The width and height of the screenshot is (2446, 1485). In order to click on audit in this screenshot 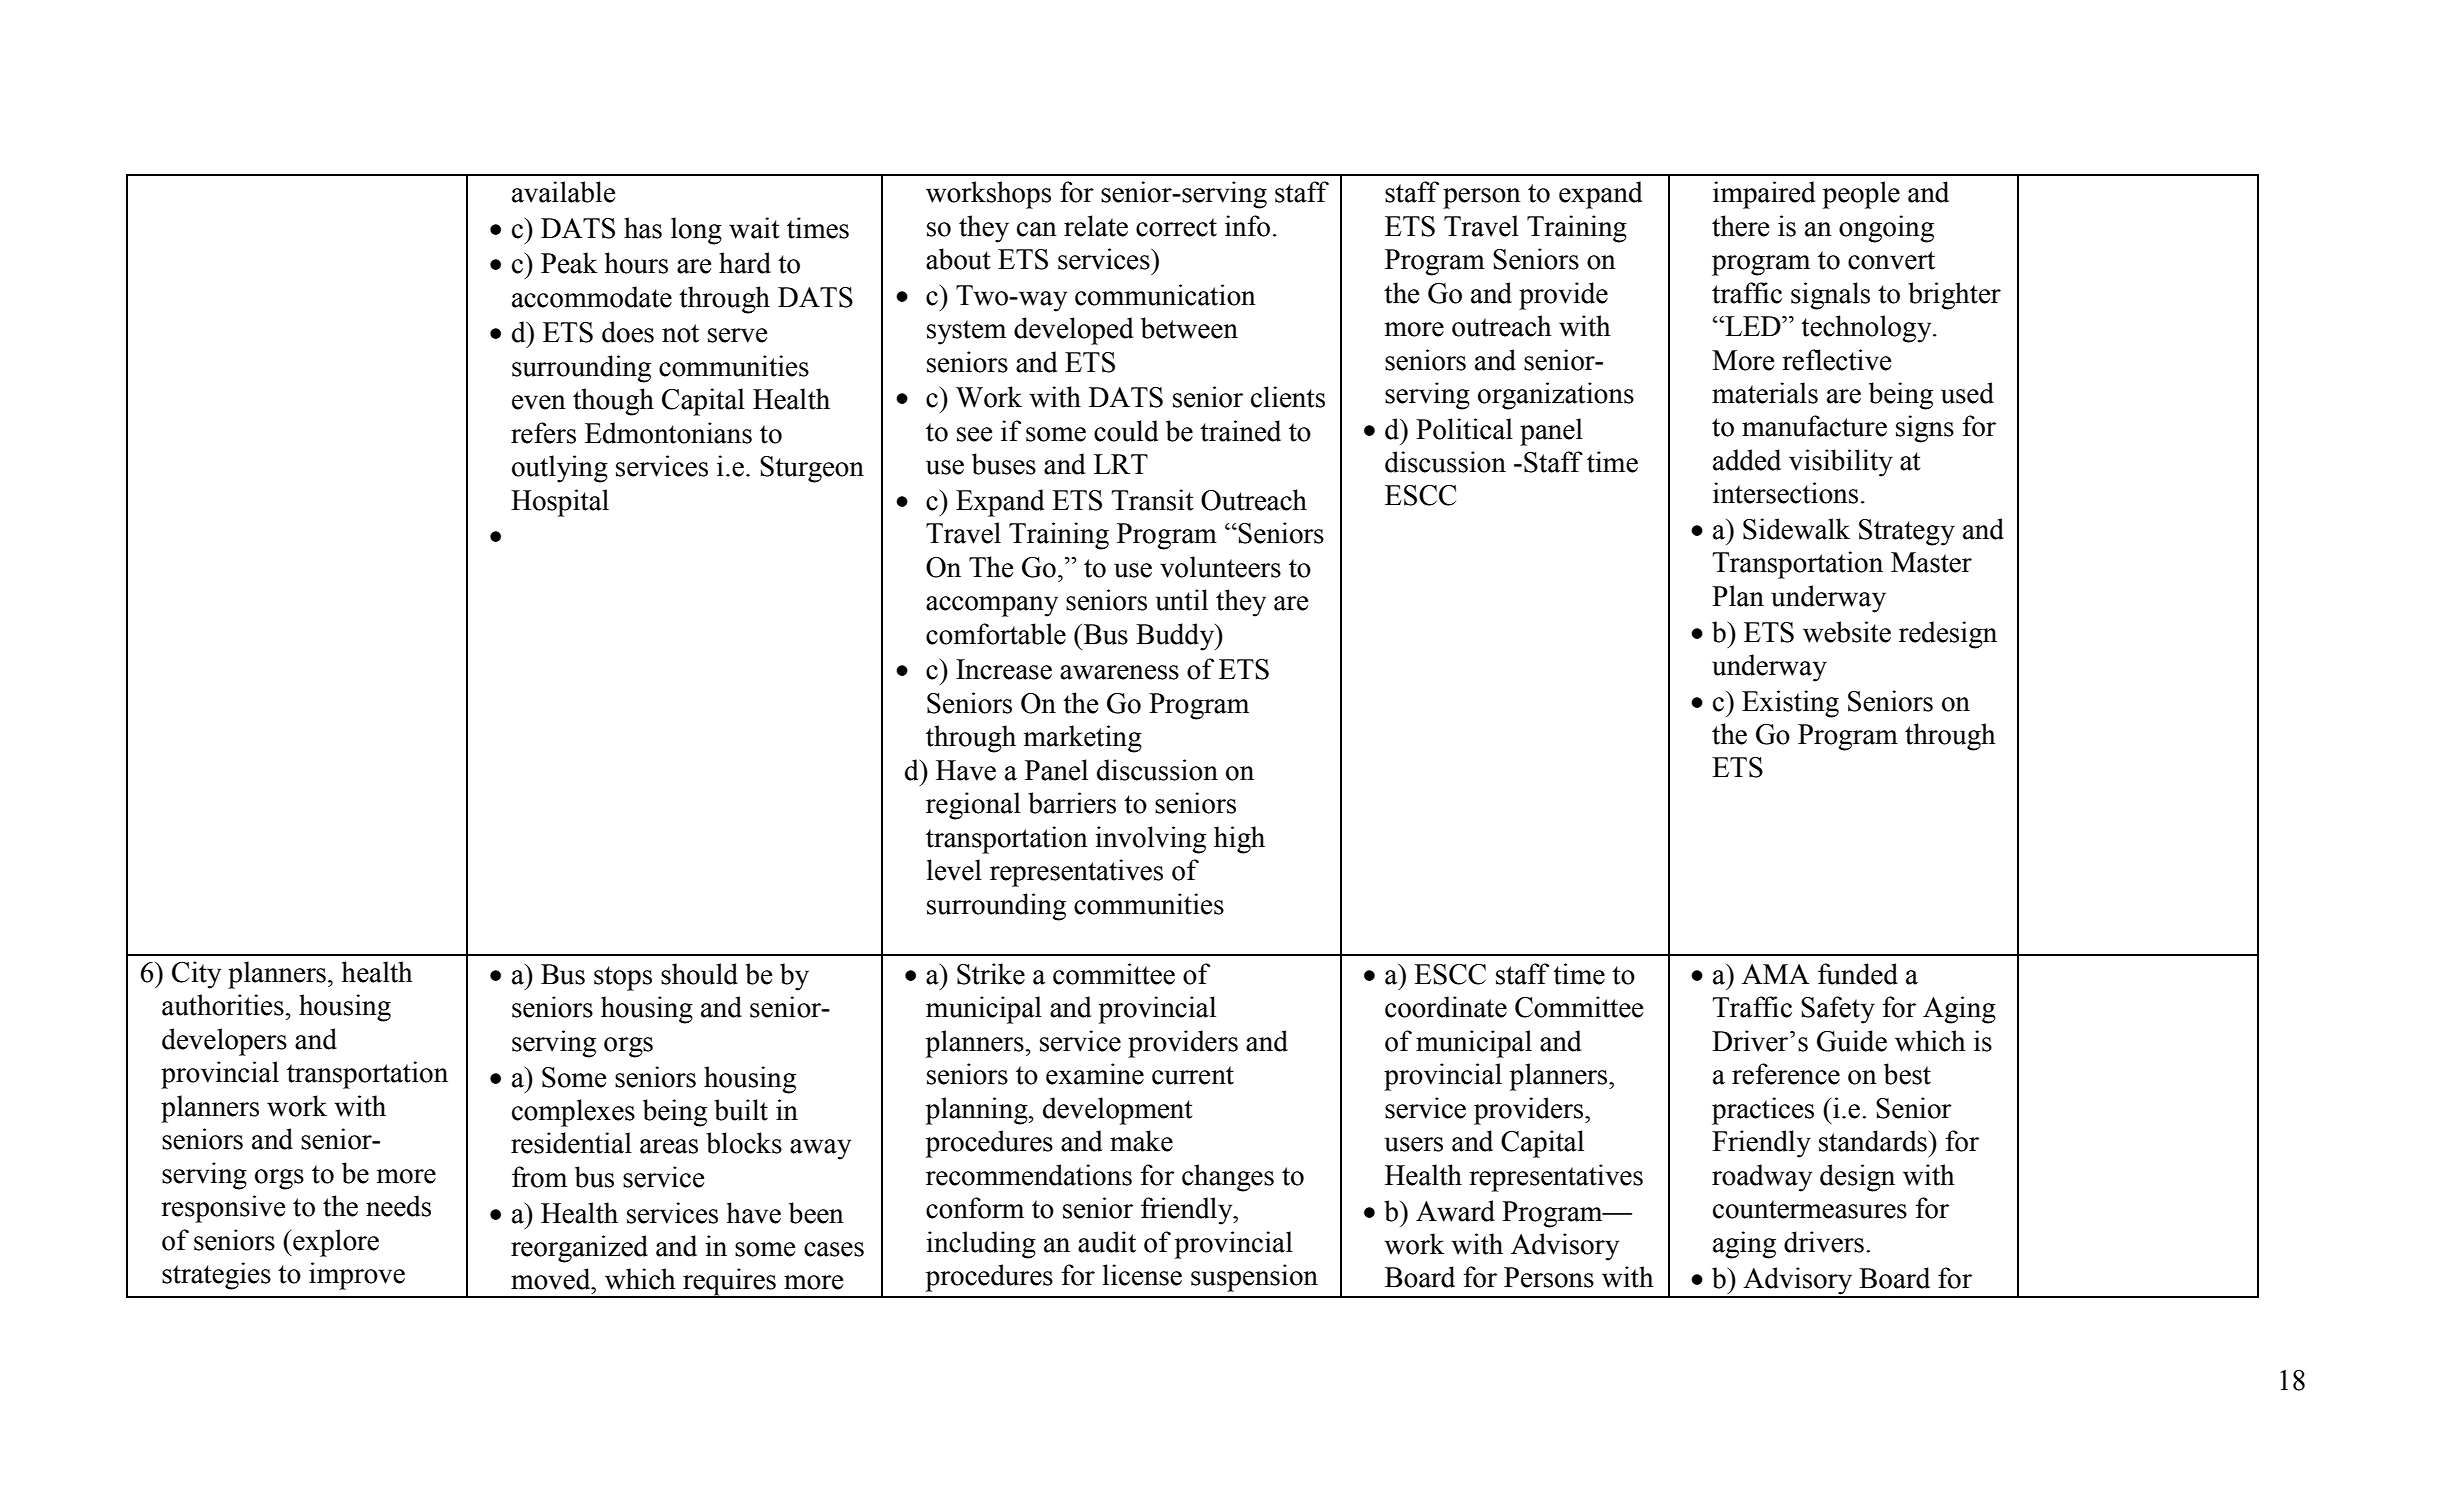, I will do `click(1107, 1242)`.
